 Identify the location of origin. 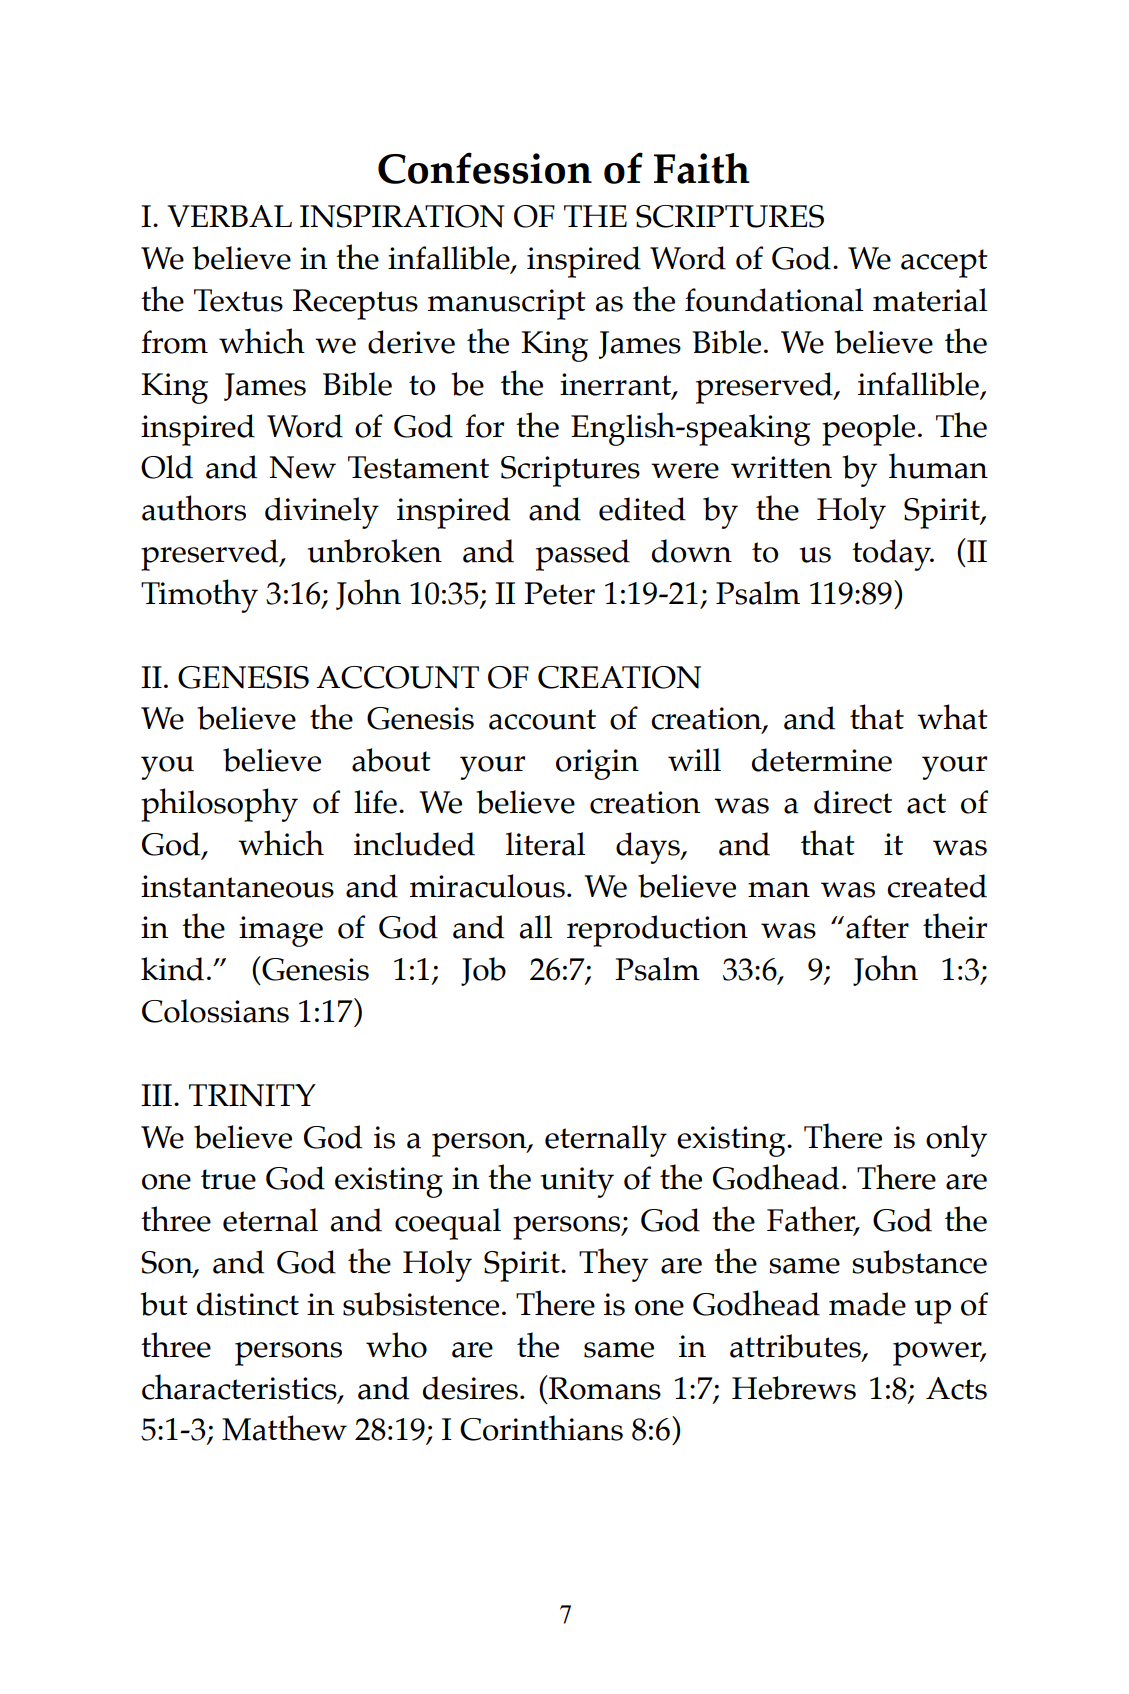
(597, 764).
